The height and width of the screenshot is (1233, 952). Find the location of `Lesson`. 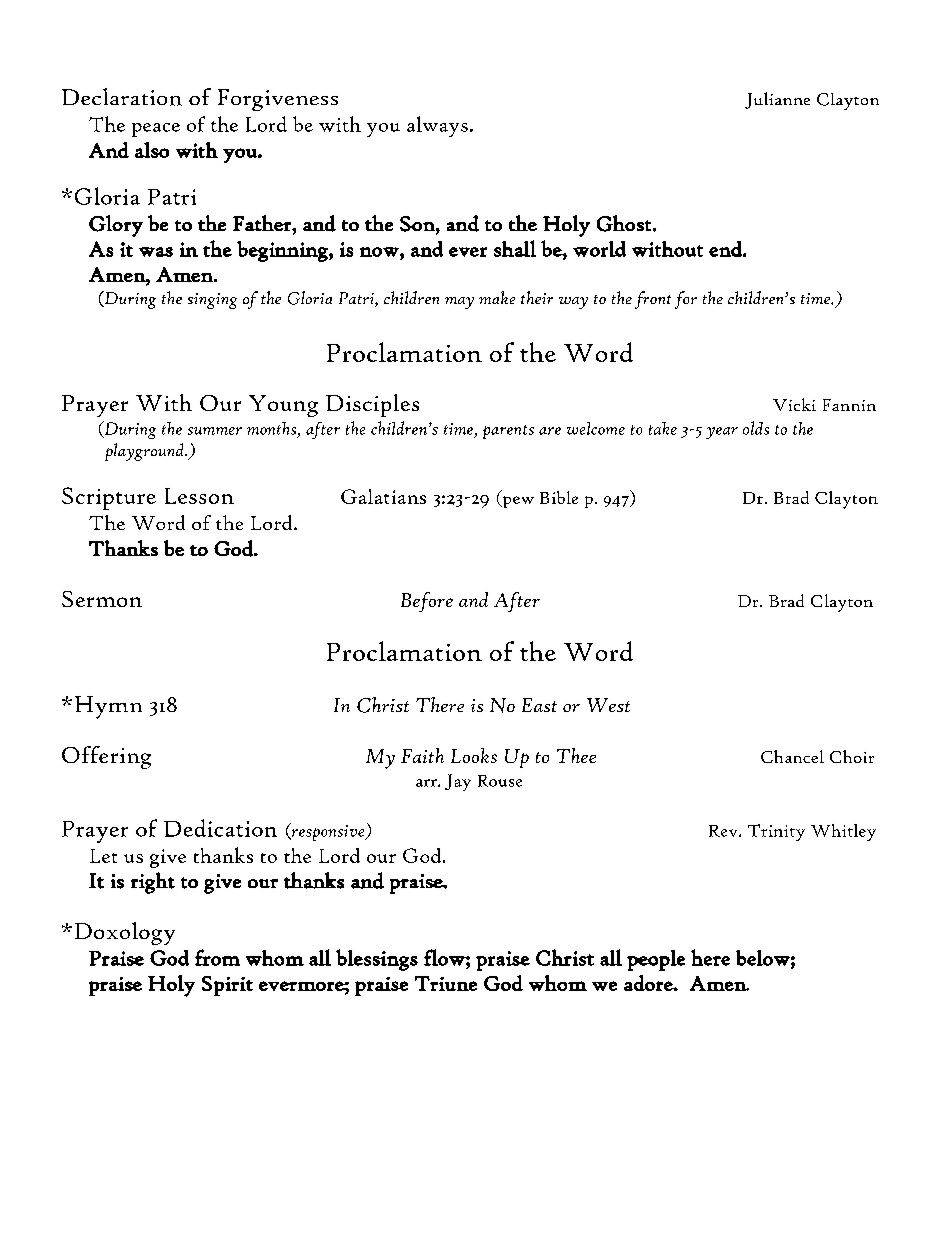

Lesson is located at coordinates (199, 496).
